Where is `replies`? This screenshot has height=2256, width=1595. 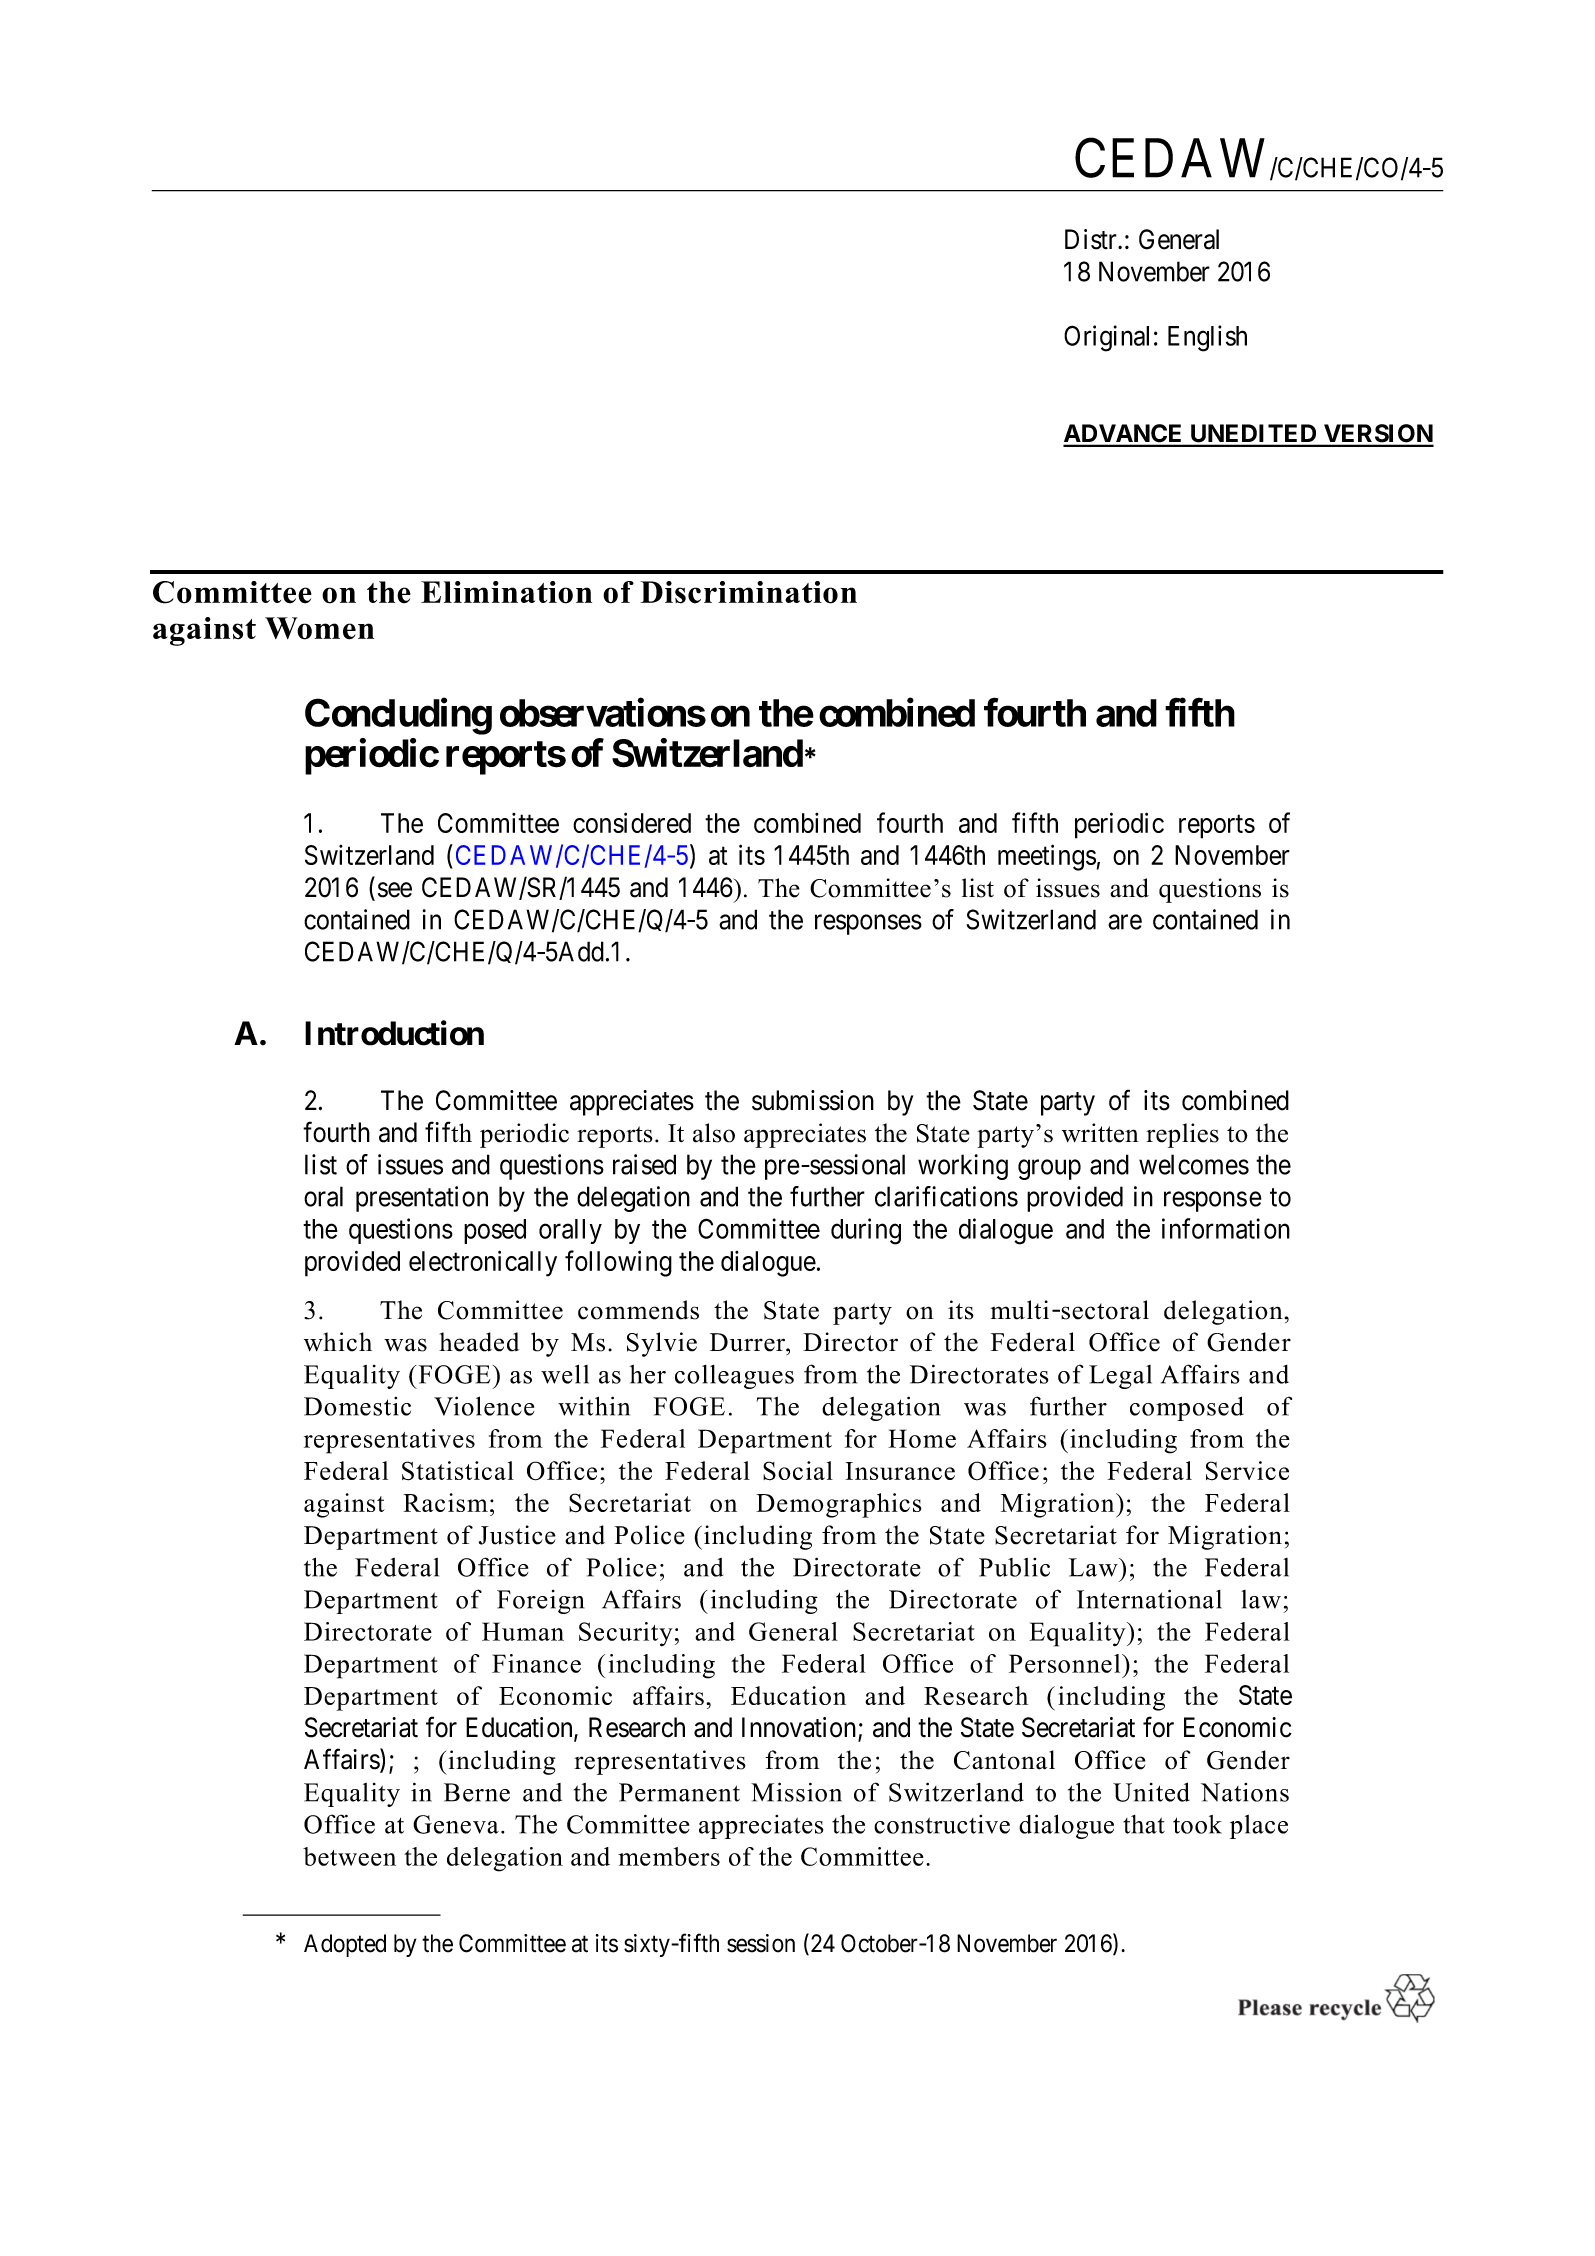 replies is located at coordinates (1182, 1135).
